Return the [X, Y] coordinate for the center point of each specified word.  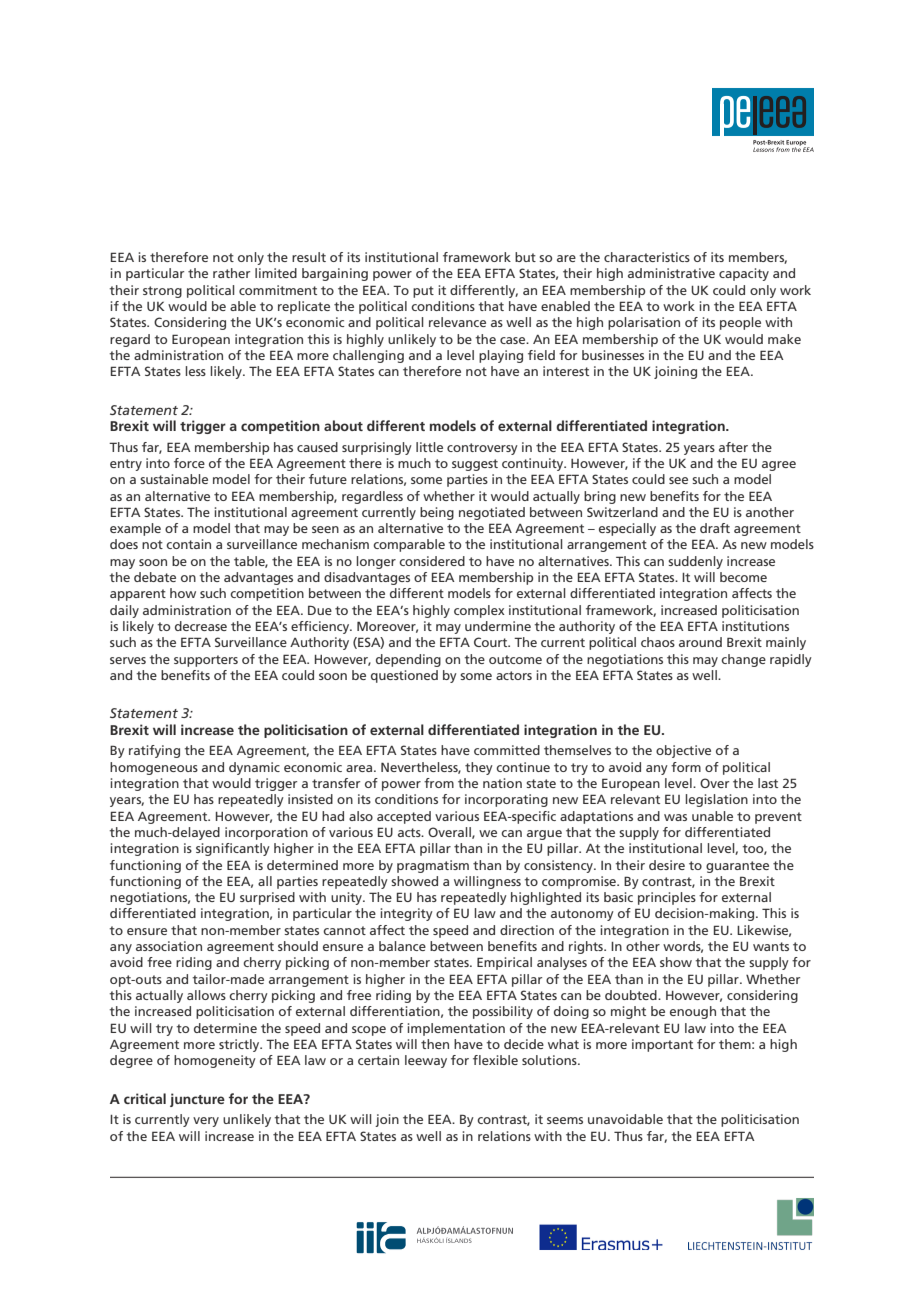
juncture [197, 1100]
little [429, 447]
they [479, 768]
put [423, 292]
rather [231, 273]
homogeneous [154, 768]
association [169, 946]
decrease [201, 626]
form [686, 767]
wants [771, 946]
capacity [744, 274]
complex [479, 611]
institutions [755, 626]
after [733, 447]
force [189, 463]
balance [402, 946]
